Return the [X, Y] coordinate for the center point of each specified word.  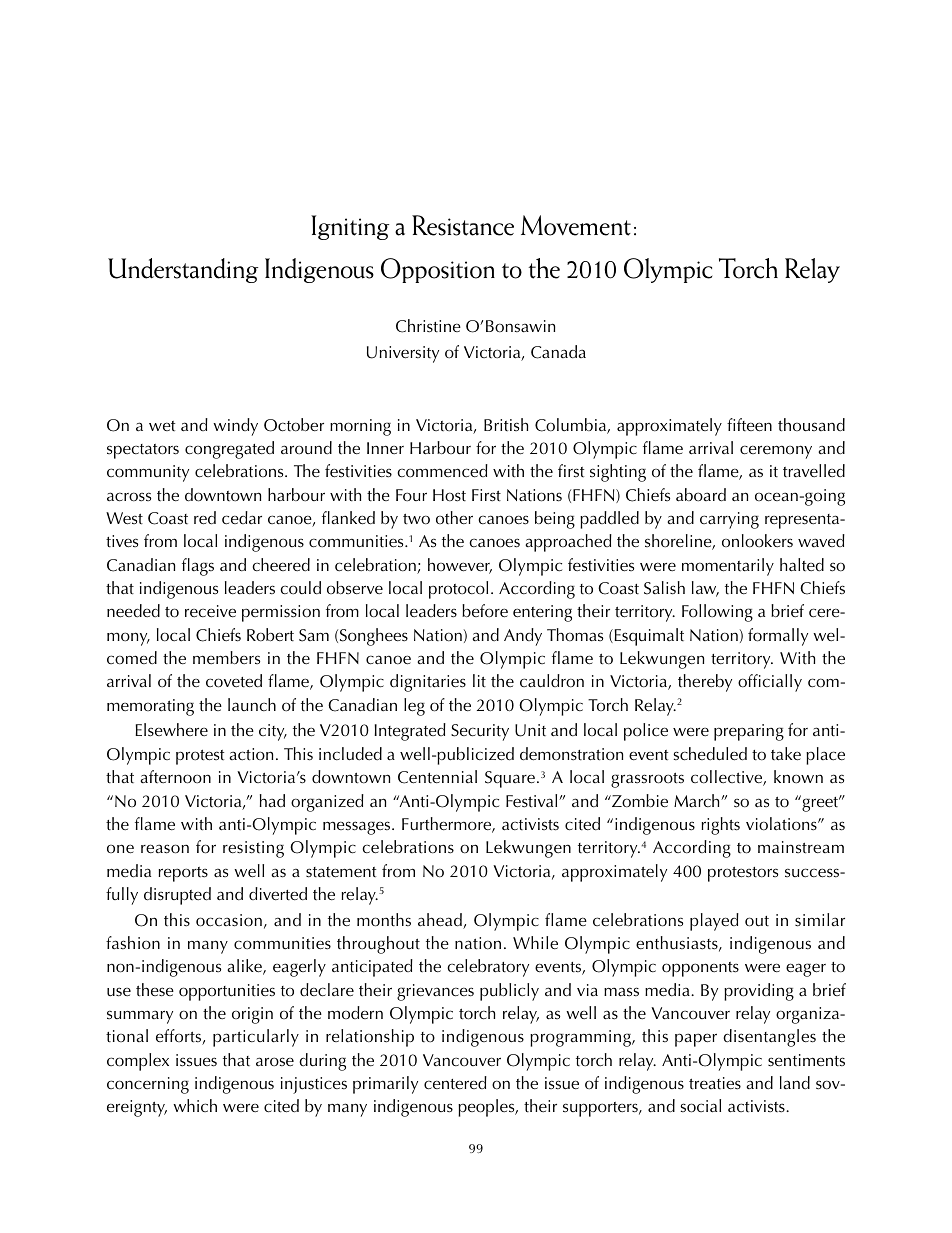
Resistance [463, 225]
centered [455, 1083]
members [226, 657]
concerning [148, 1085]
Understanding [183, 270]
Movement [576, 225]
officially [770, 683]
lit [479, 681]
